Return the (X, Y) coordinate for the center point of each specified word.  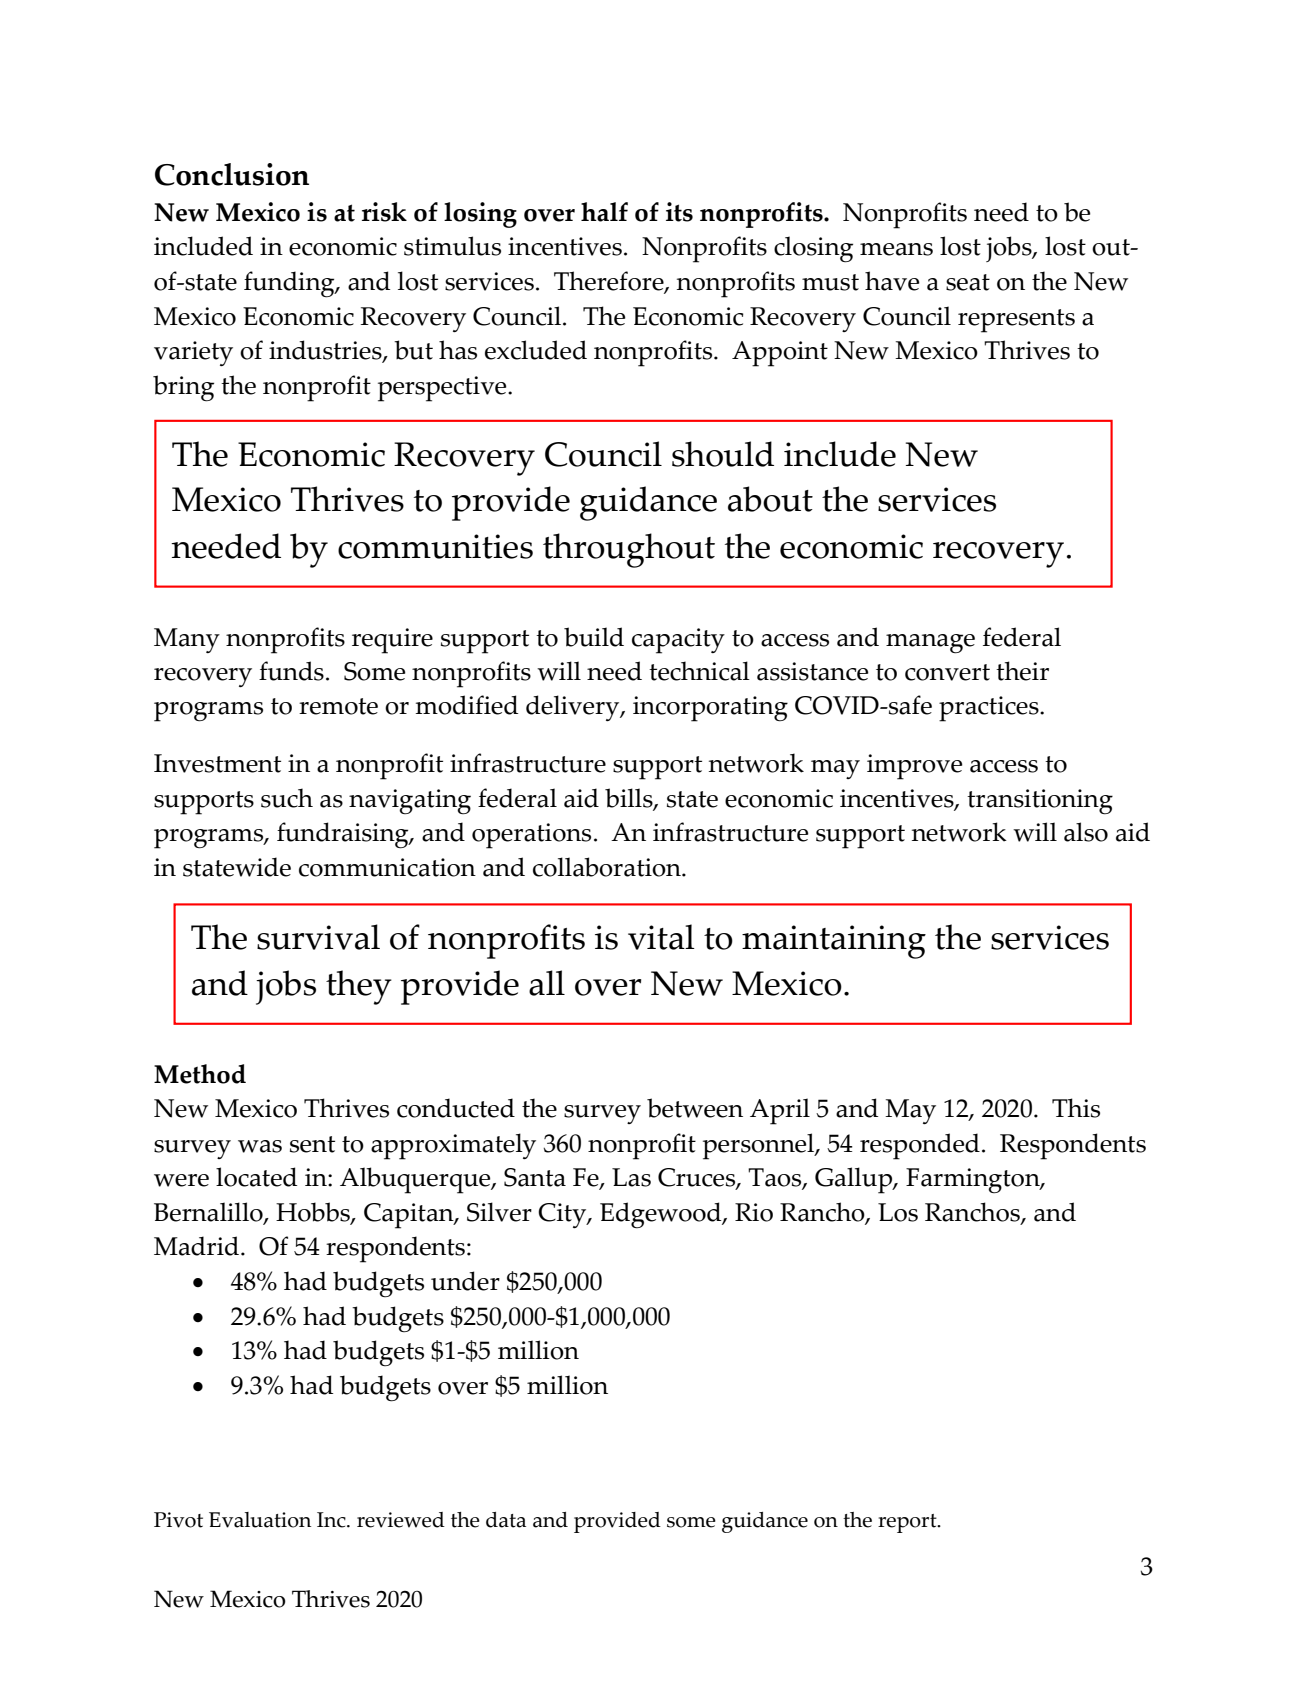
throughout (629, 550)
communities (435, 546)
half (604, 212)
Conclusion (232, 174)
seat (968, 282)
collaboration (608, 867)
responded (920, 1146)
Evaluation (260, 1520)
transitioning (1040, 802)
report (908, 1523)
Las (631, 1177)
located (256, 1177)
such (287, 798)
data (506, 1520)
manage (930, 644)
